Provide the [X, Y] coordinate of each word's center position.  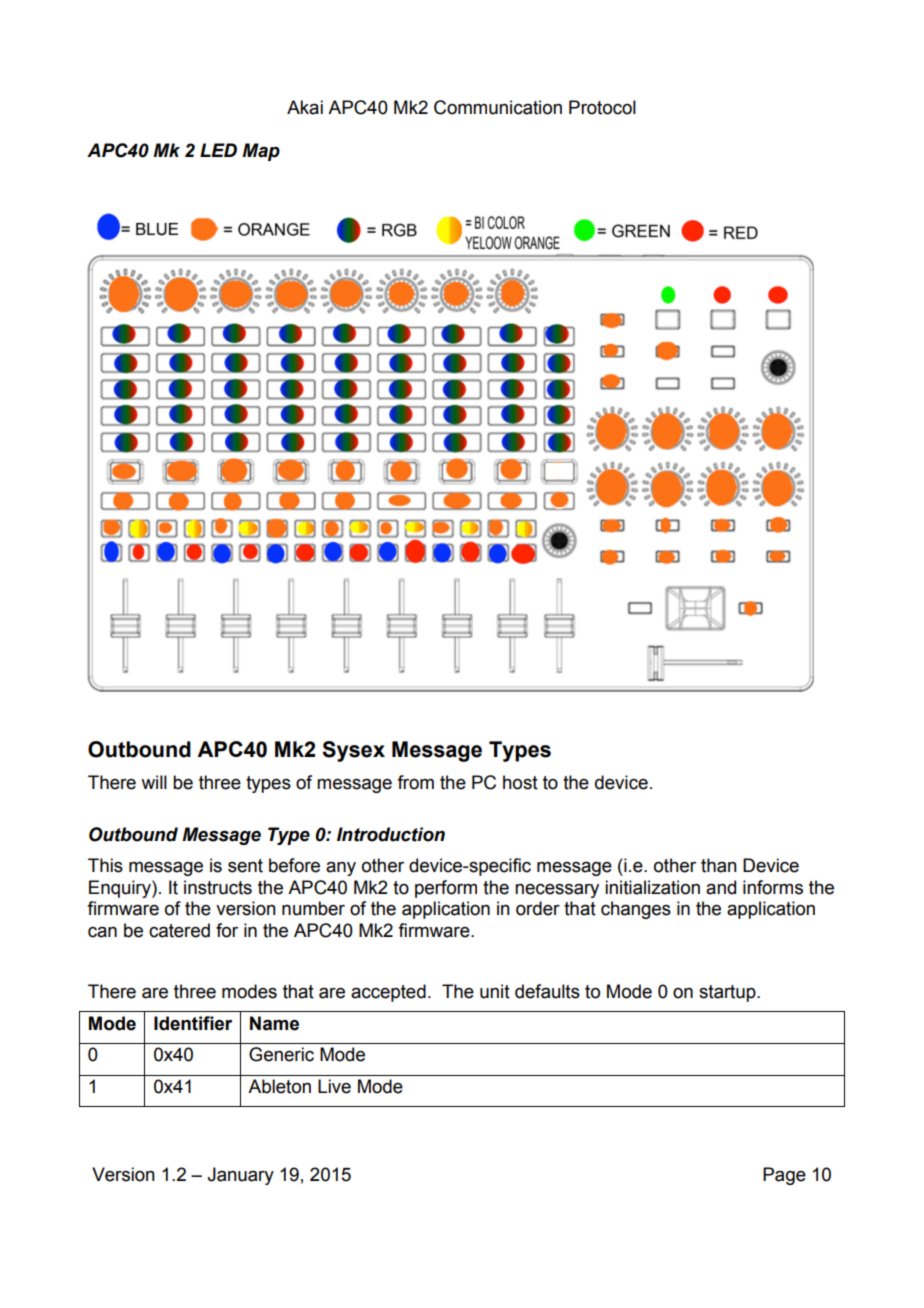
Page [784, 1176]
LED [218, 150]
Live [334, 1086]
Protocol [602, 107]
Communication [498, 107]
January [240, 1176]
